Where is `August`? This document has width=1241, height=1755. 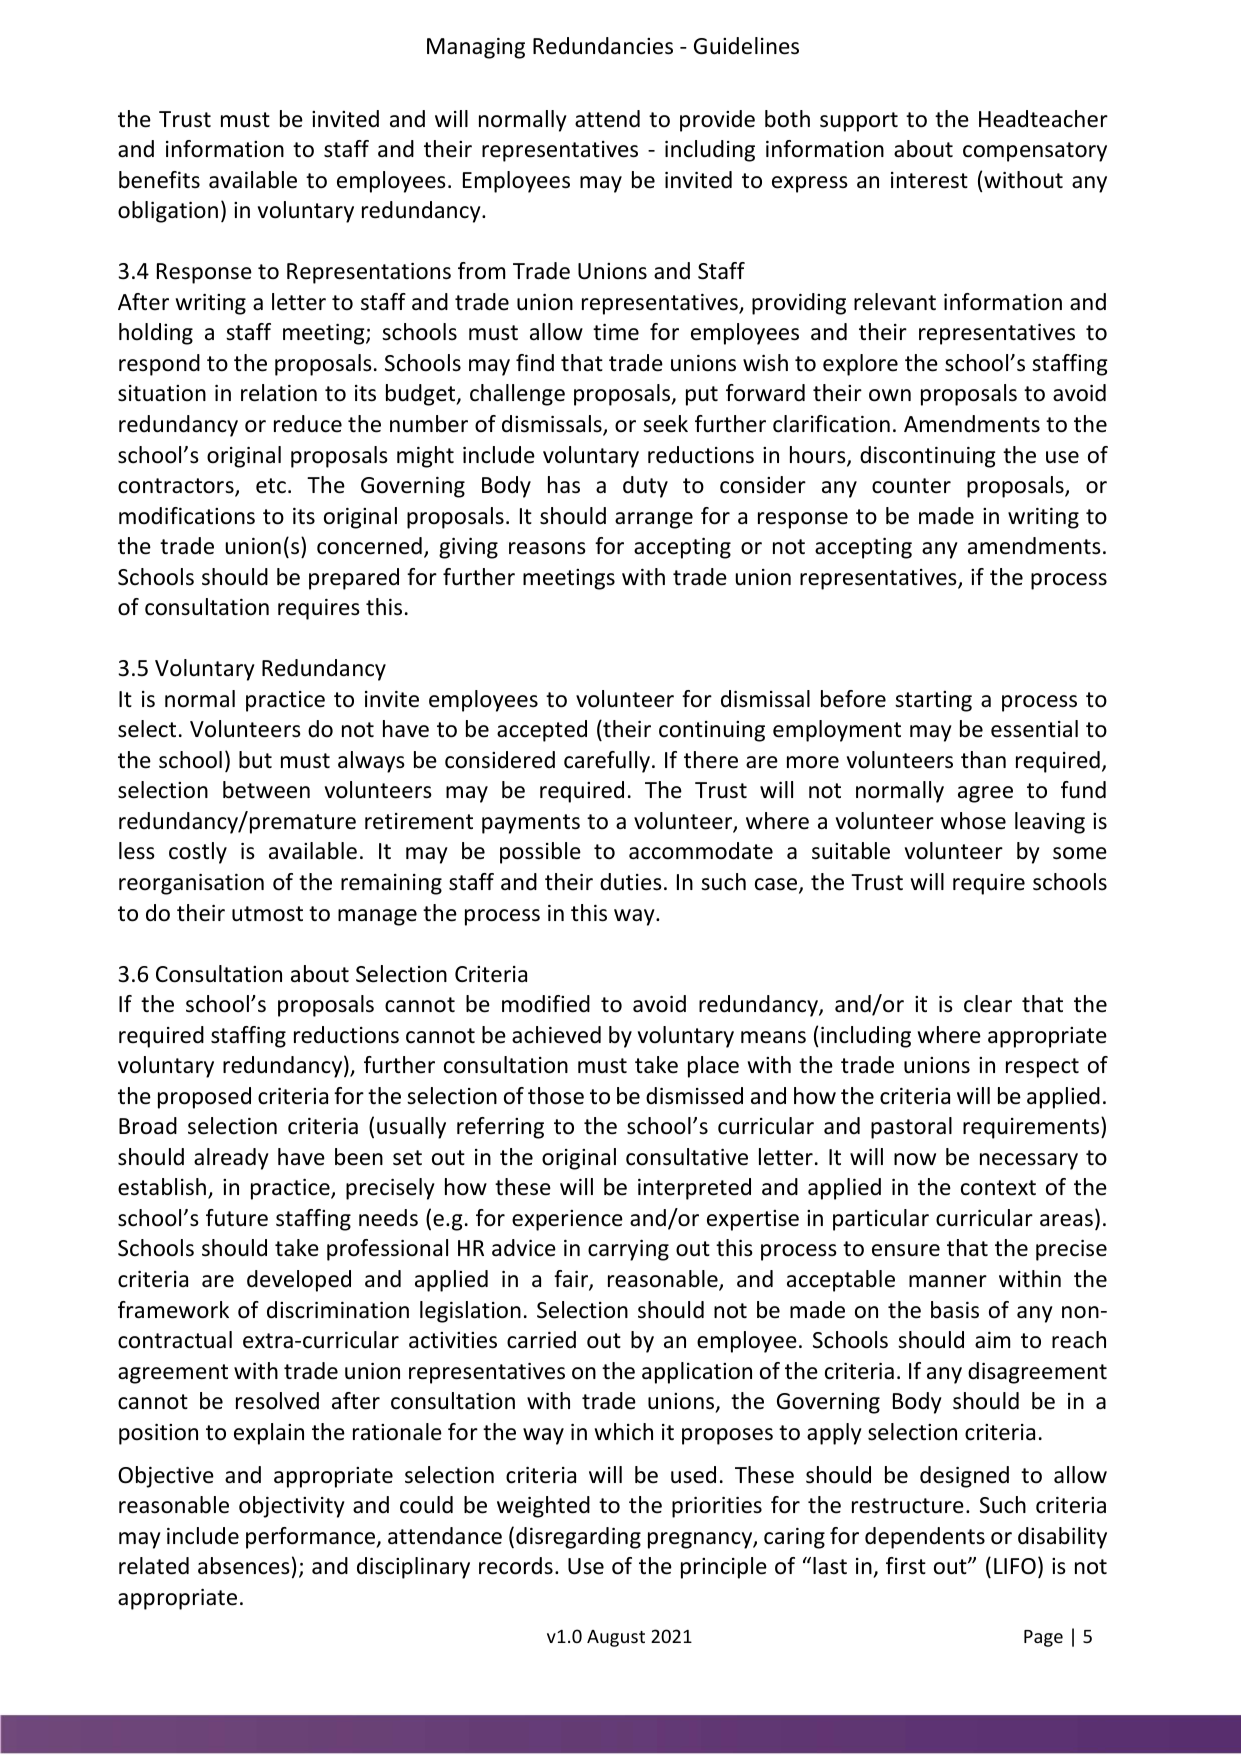
August is located at coordinates (616, 1638).
